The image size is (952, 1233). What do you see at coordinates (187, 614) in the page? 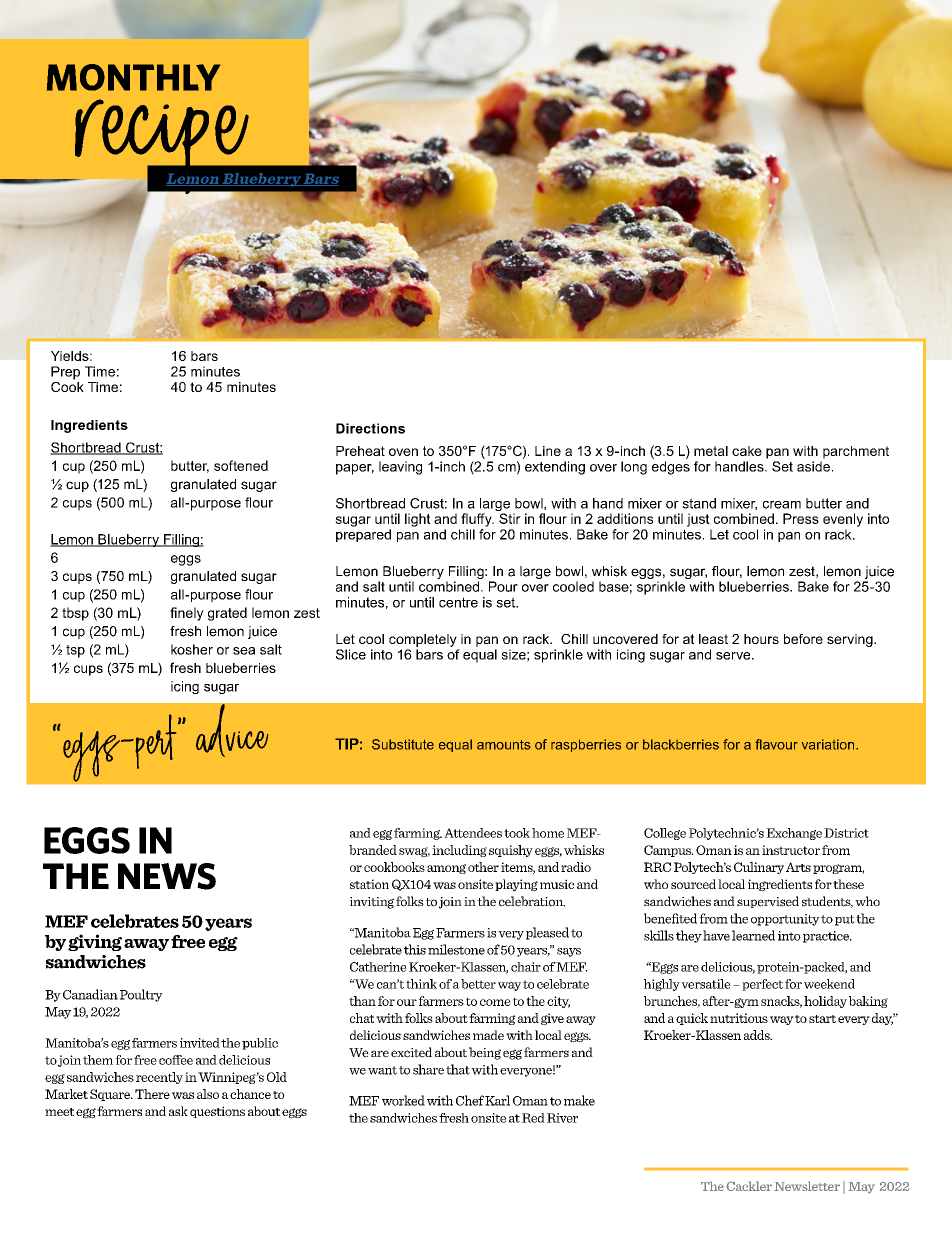
I see `finely` at bounding box center [187, 614].
